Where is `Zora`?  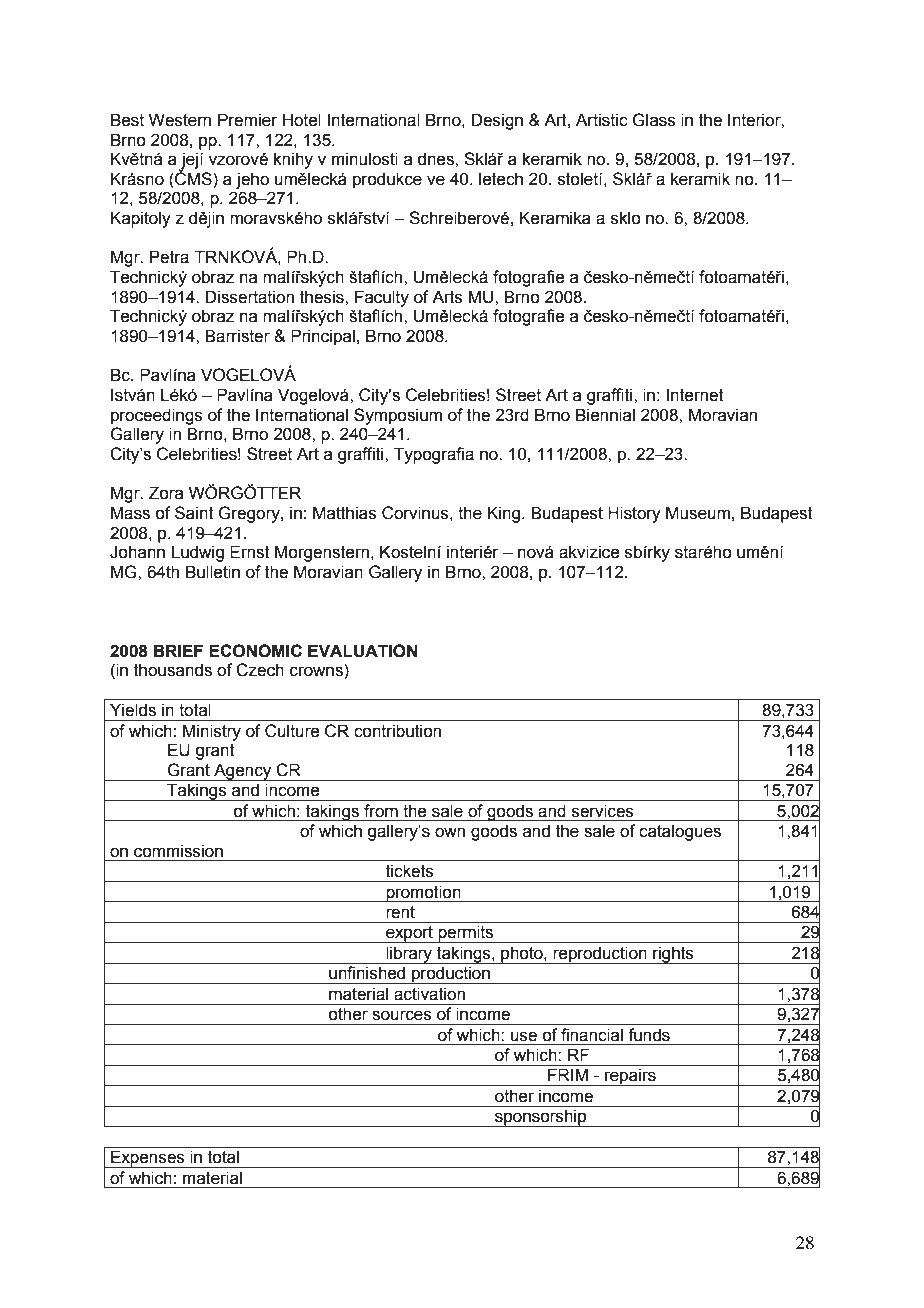
Zora is located at coordinates (166, 493).
